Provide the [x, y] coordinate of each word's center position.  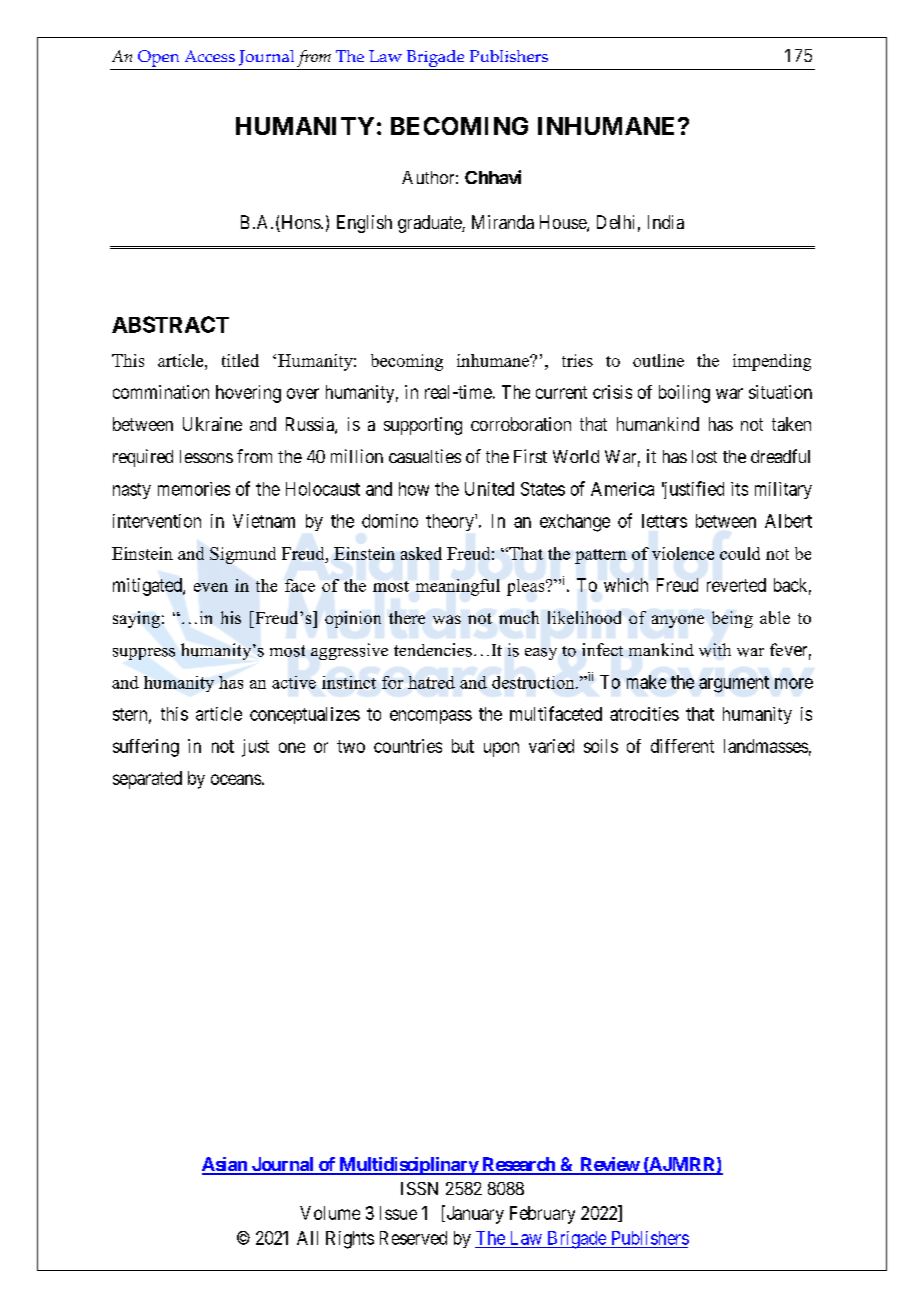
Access [210, 56]
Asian [225, 1165]
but [463, 746]
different [682, 746]
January [474, 1214]
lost [704, 456]
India [666, 222]
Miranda [503, 222]
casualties [425, 456]
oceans [236, 779]
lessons [206, 456]
